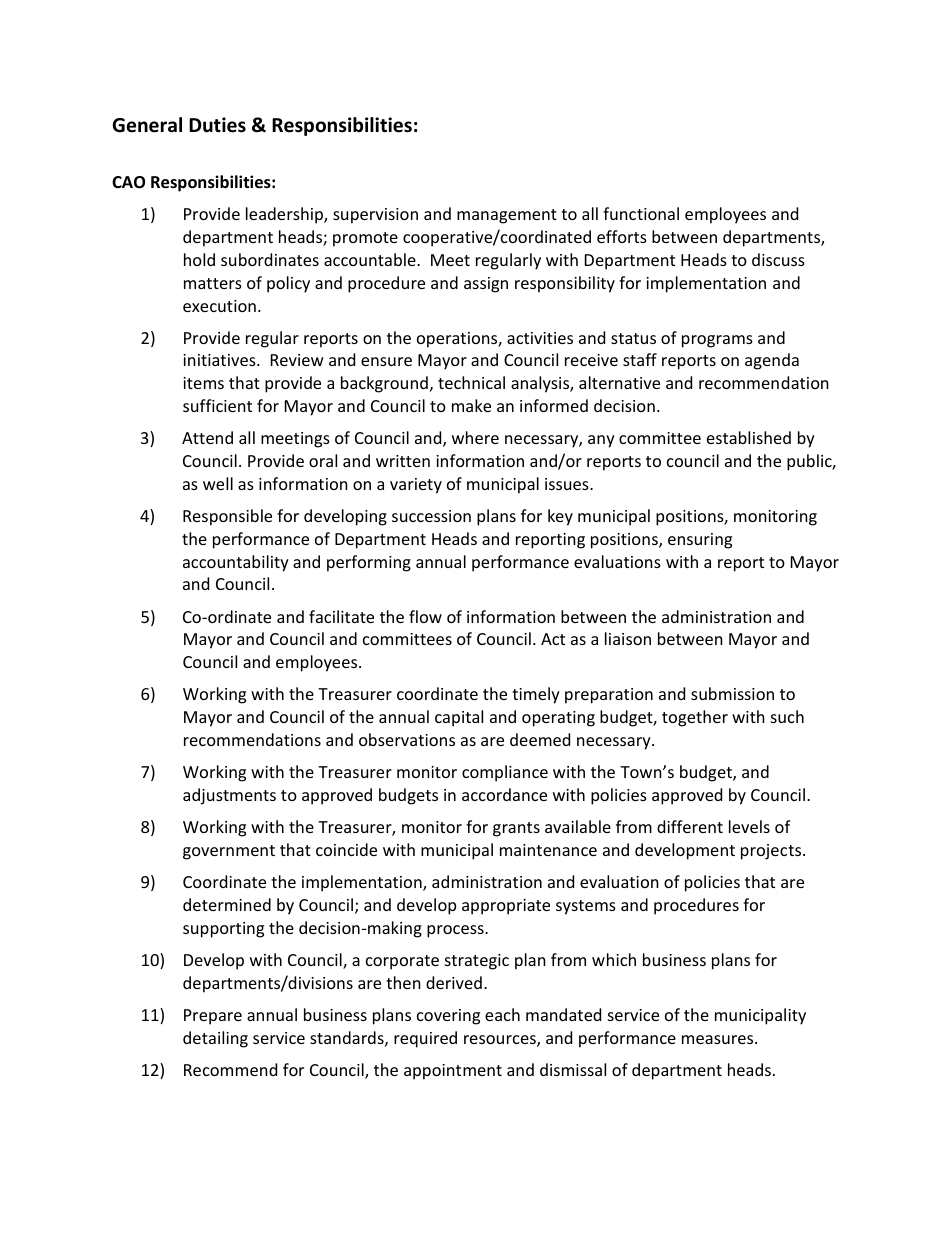 Image resolution: width=952 pixels, height=1233 pixels. I want to click on submission, so click(732, 693).
